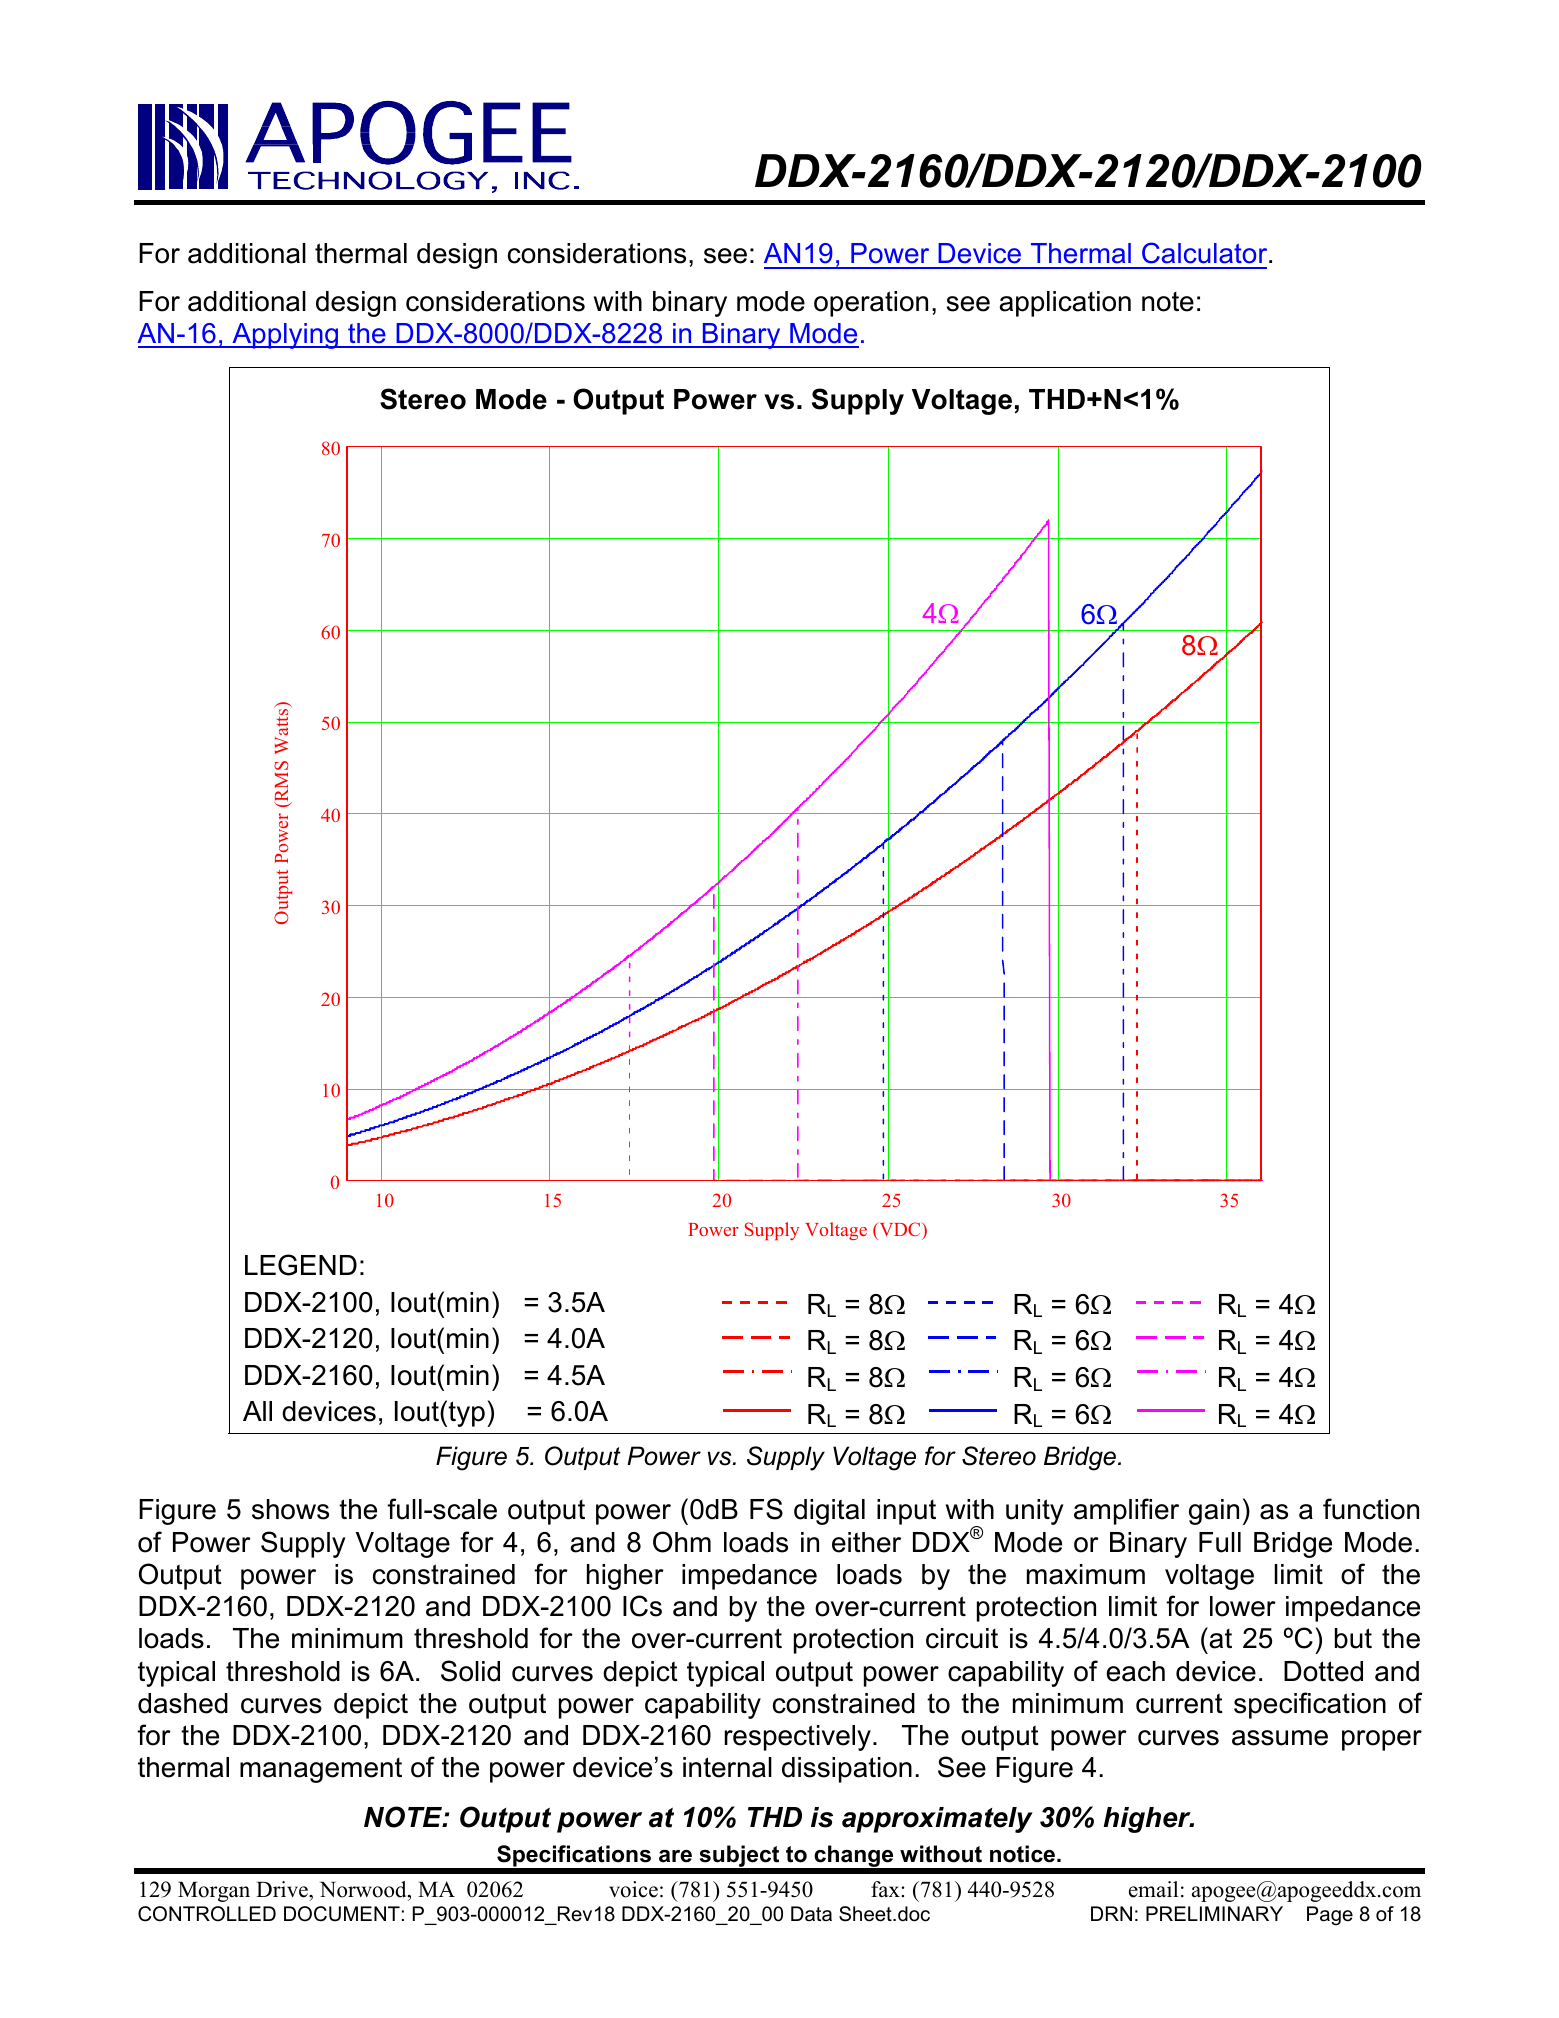 This screenshot has height=2018, width=1559. What do you see at coordinates (364, 1889) in the screenshot?
I see `Norwood` at bounding box center [364, 1889].
